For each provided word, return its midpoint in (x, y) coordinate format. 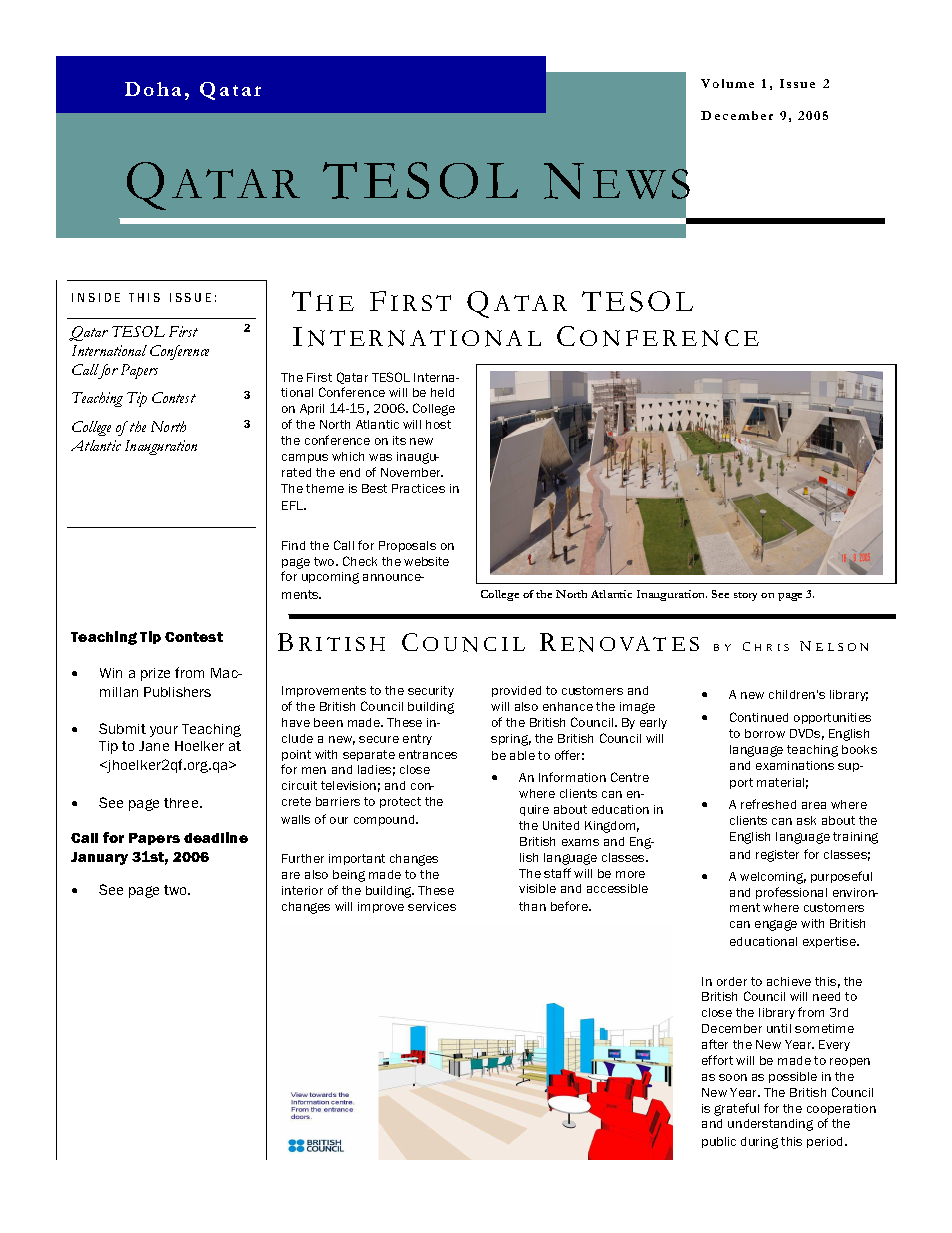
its (399, 440)
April (312, 409)
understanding (770, 1125)
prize (155, 674)
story (745, 596)
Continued (759, 717)
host (438, 424)
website (426, 561)
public (719, 1142)
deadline (216, 837)
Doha (153, 89)
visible (537, 888)
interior (302, 890)
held (442, 392)
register (777, 856)
